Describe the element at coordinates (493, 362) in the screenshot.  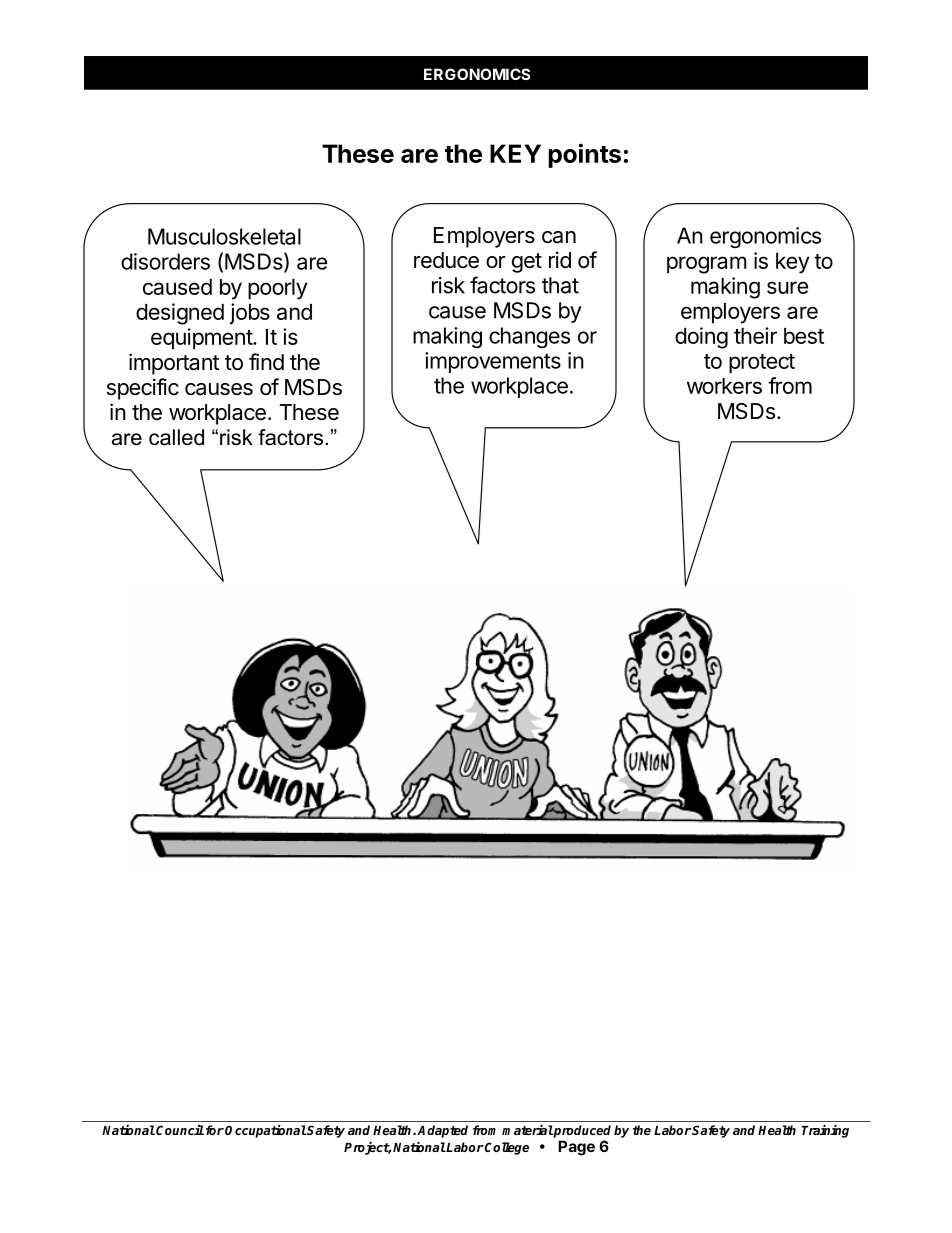
I see `improvements` at that location.
